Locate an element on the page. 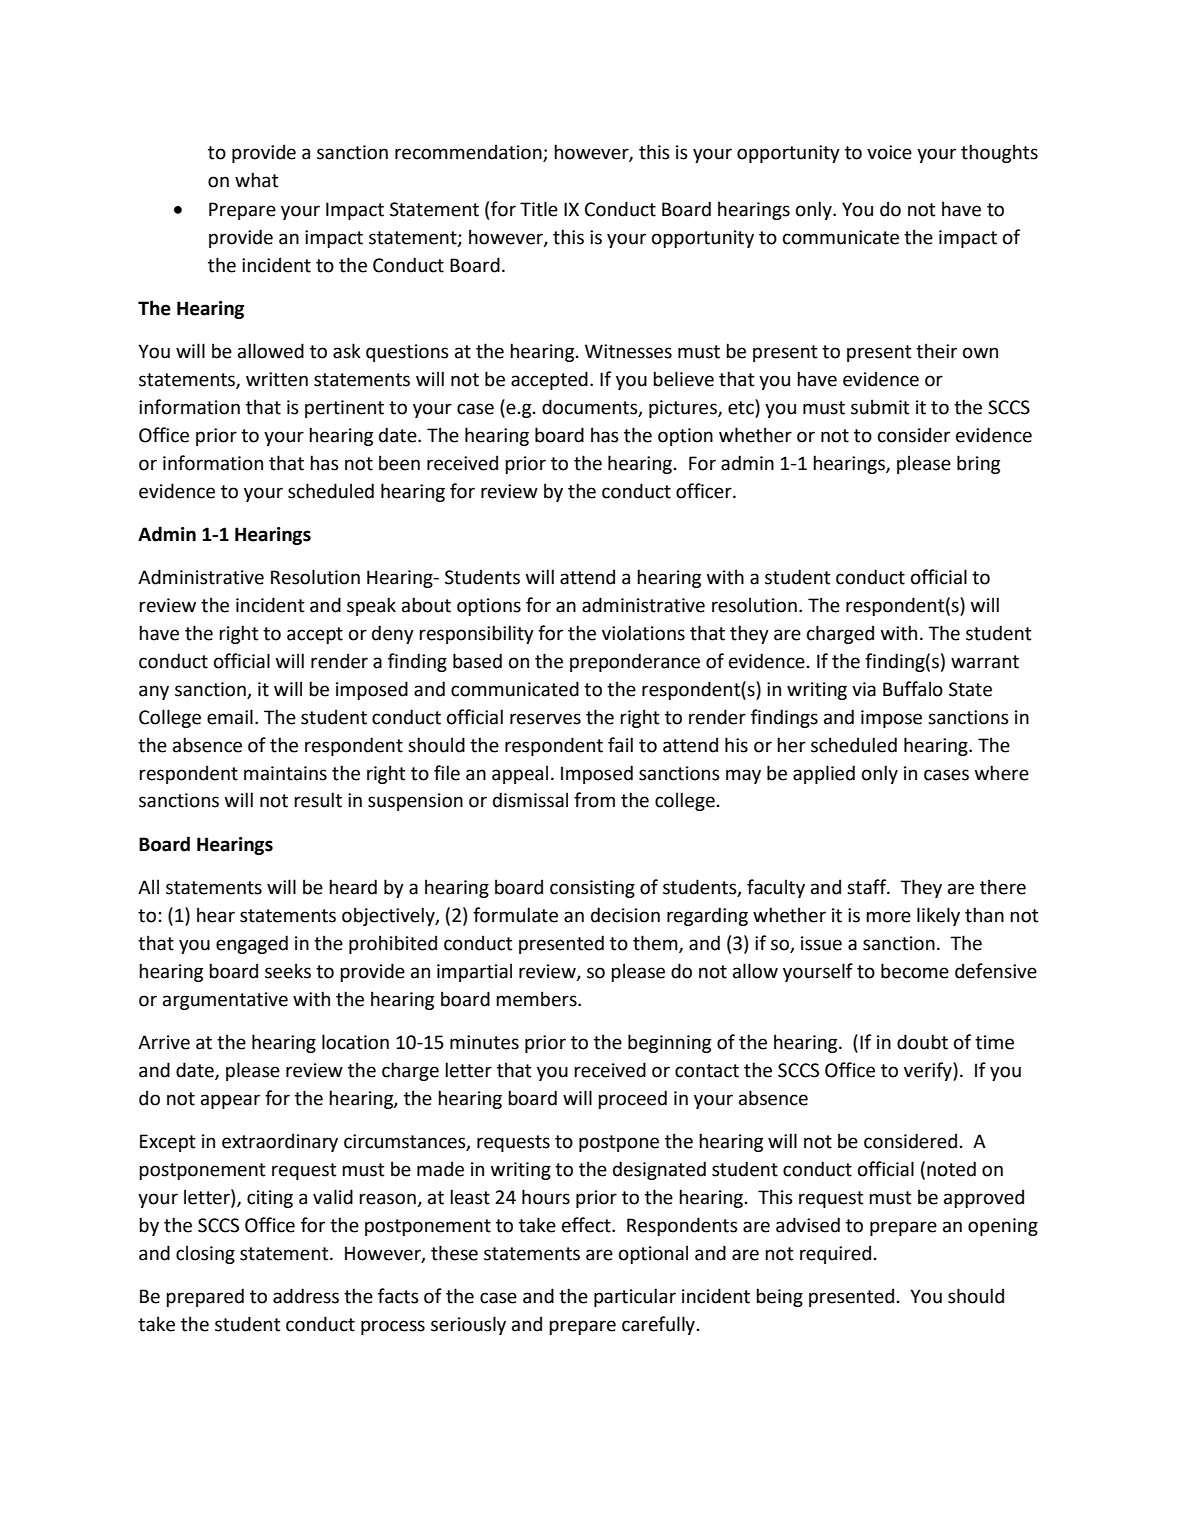 This document has height=1525, width=1178. decision is located at coordinates (625, 915).
